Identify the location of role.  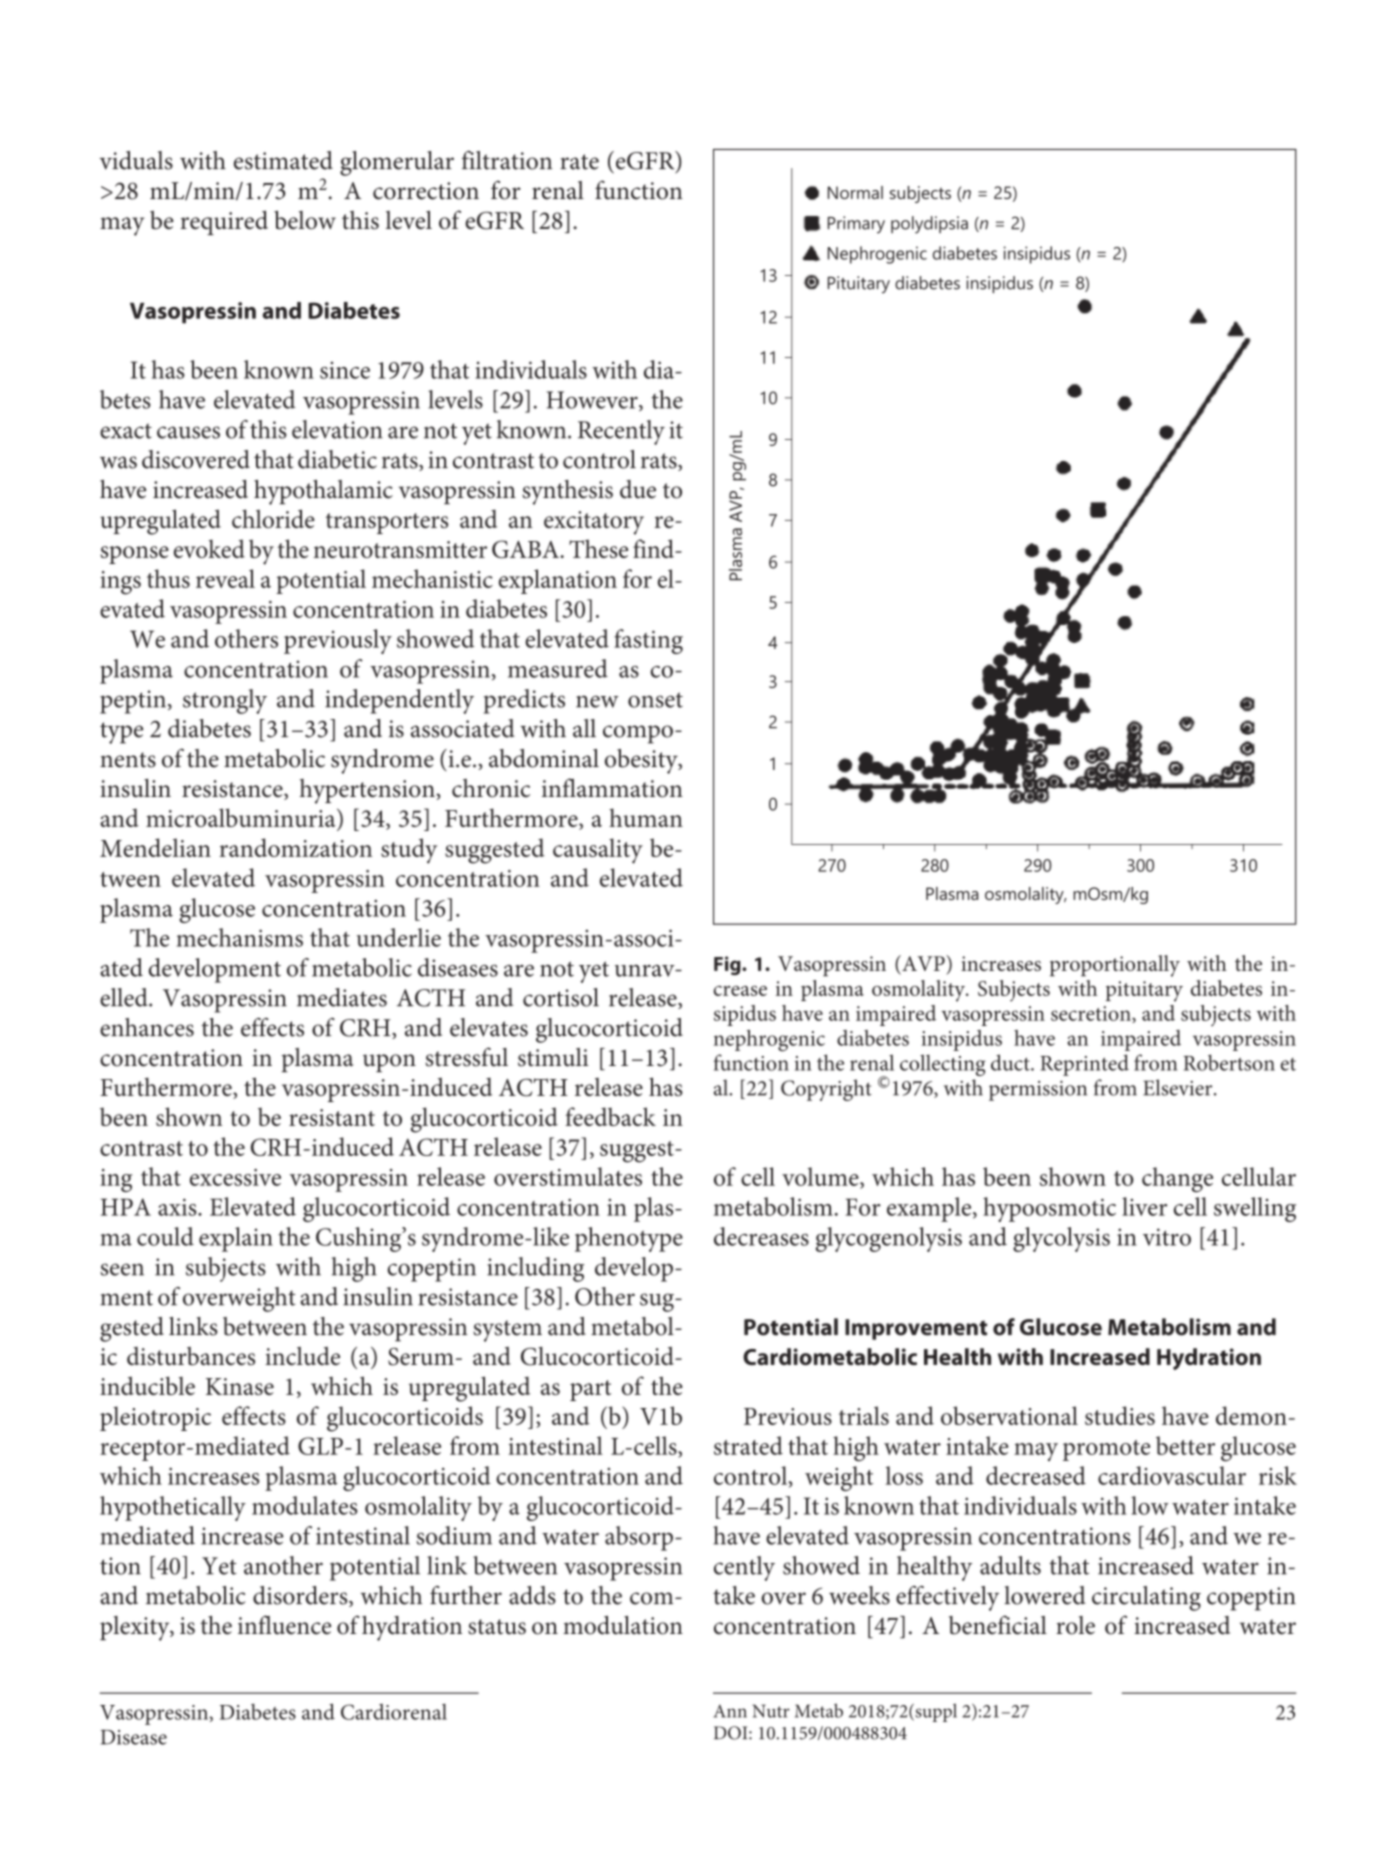
(1075, 1625).
